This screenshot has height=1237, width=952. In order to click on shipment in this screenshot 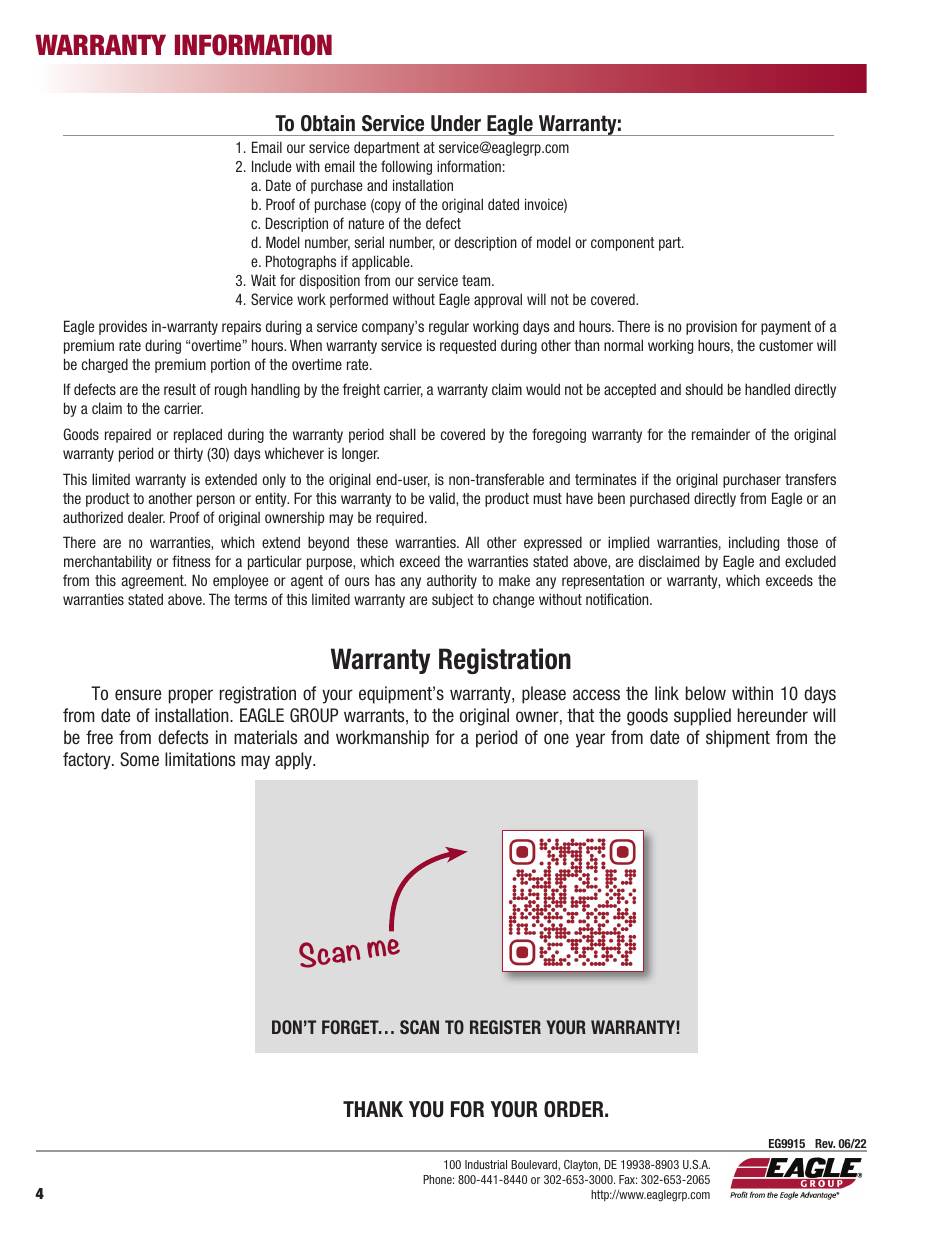, I will do `click(738, 739)`.
